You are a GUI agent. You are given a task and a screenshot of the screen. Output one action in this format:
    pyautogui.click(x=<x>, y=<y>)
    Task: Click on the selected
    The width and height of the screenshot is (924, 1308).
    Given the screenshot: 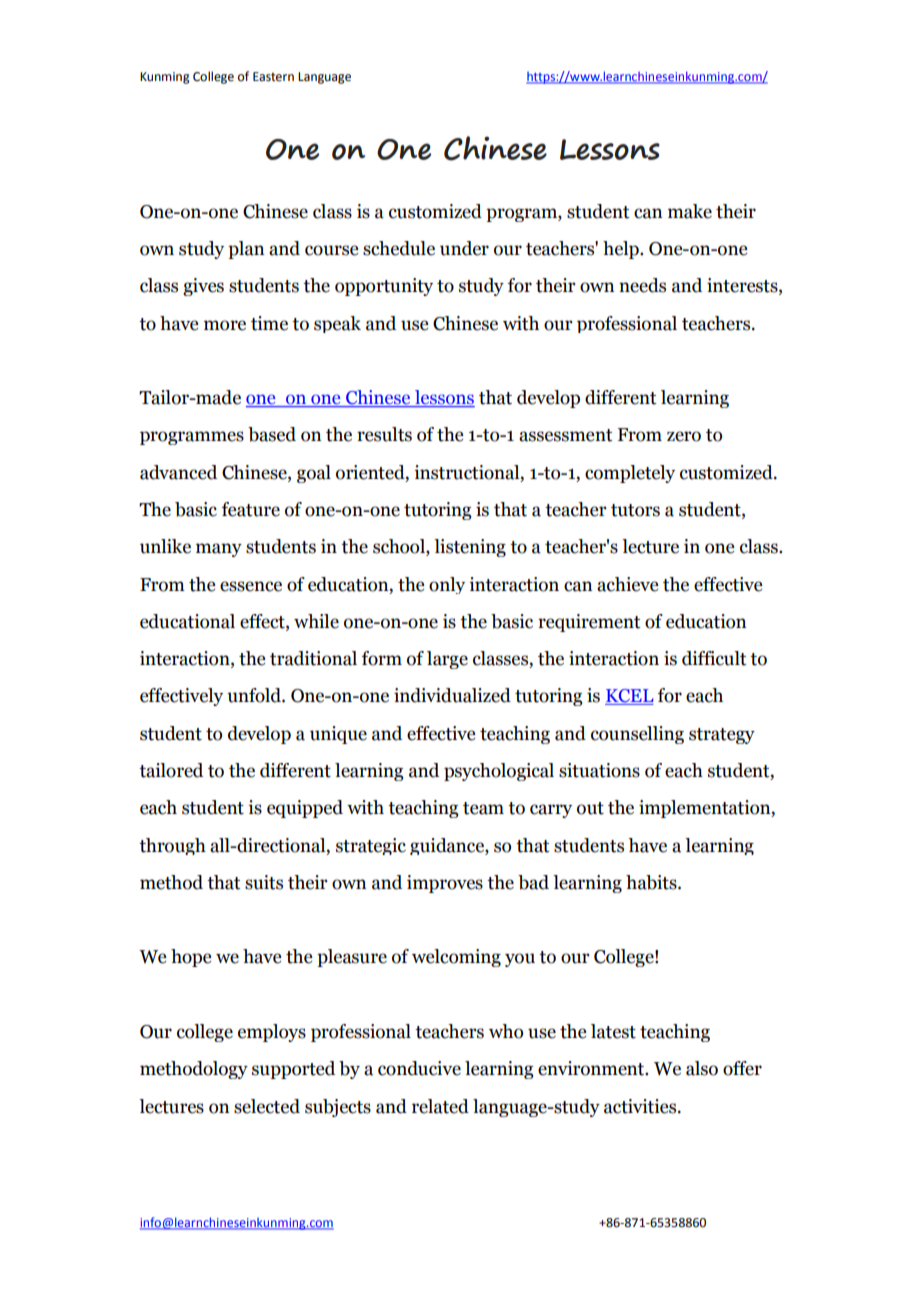 What is the action you would take?
    pyautogui.click(x=267, y=1106)
